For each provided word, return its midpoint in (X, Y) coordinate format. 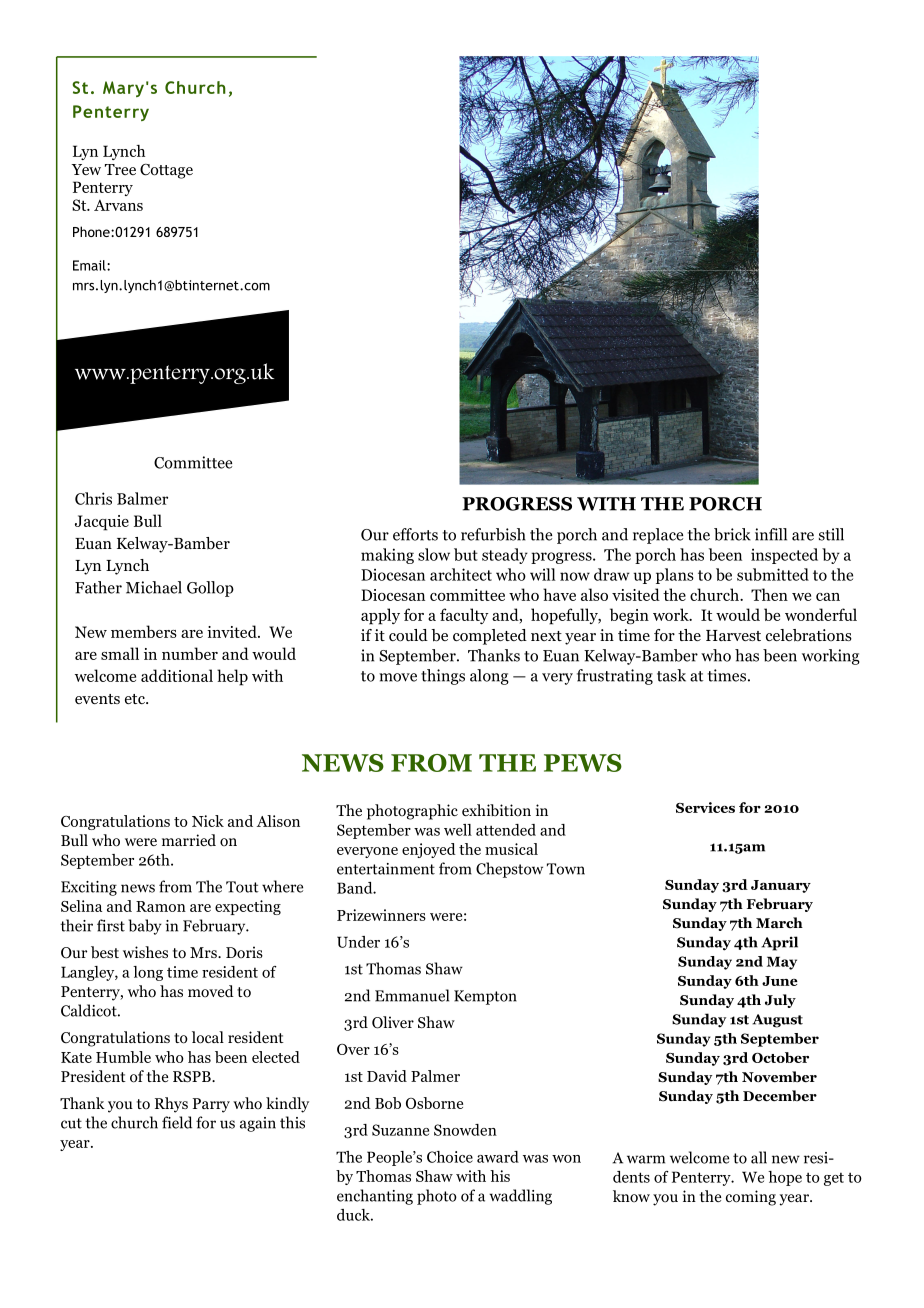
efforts (415, 534)
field (177, 1122)
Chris (93, 498)
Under (358, 942)
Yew (86, 169)
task (671, 675)
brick (732, 534)
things (443, 677)
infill (771, 534)
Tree (120, 169)
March (779, 922)
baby (145, 927)
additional (177, 675)
